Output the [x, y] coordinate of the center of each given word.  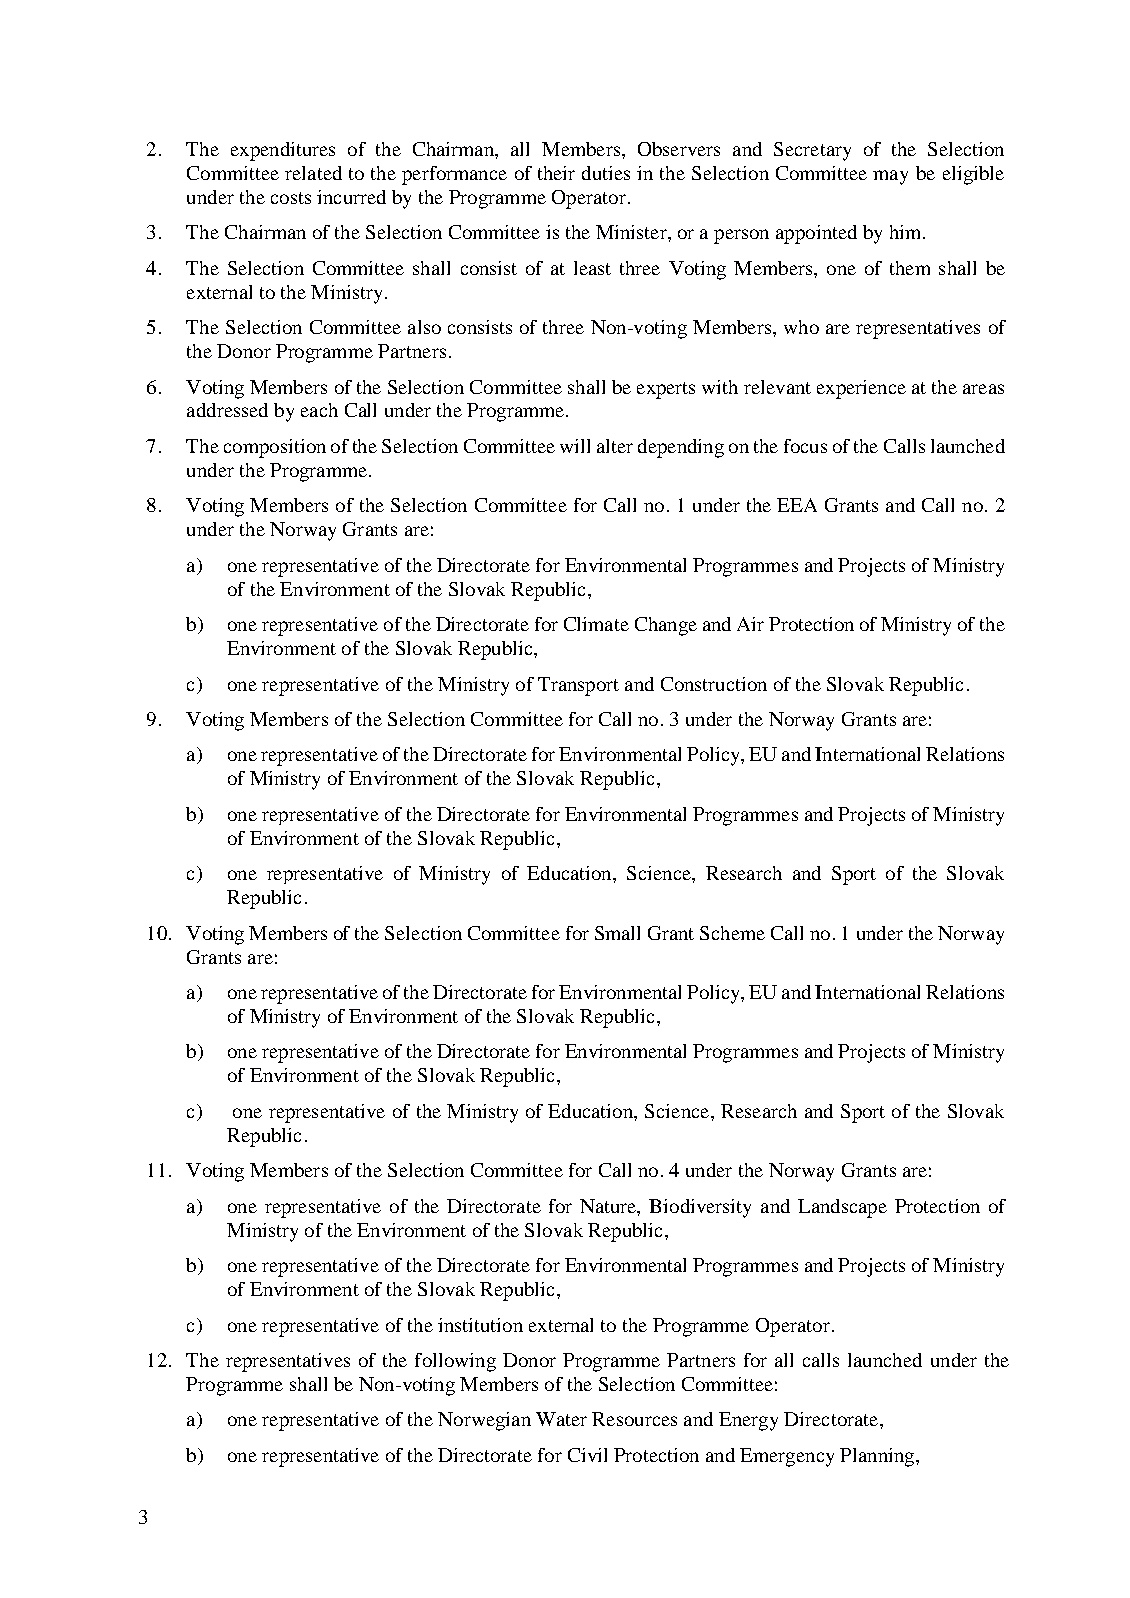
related [313, 173]
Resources [634, 1419]
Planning [878, 1457]
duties [606, 173]
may [890, 177]
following [455, 1362]
